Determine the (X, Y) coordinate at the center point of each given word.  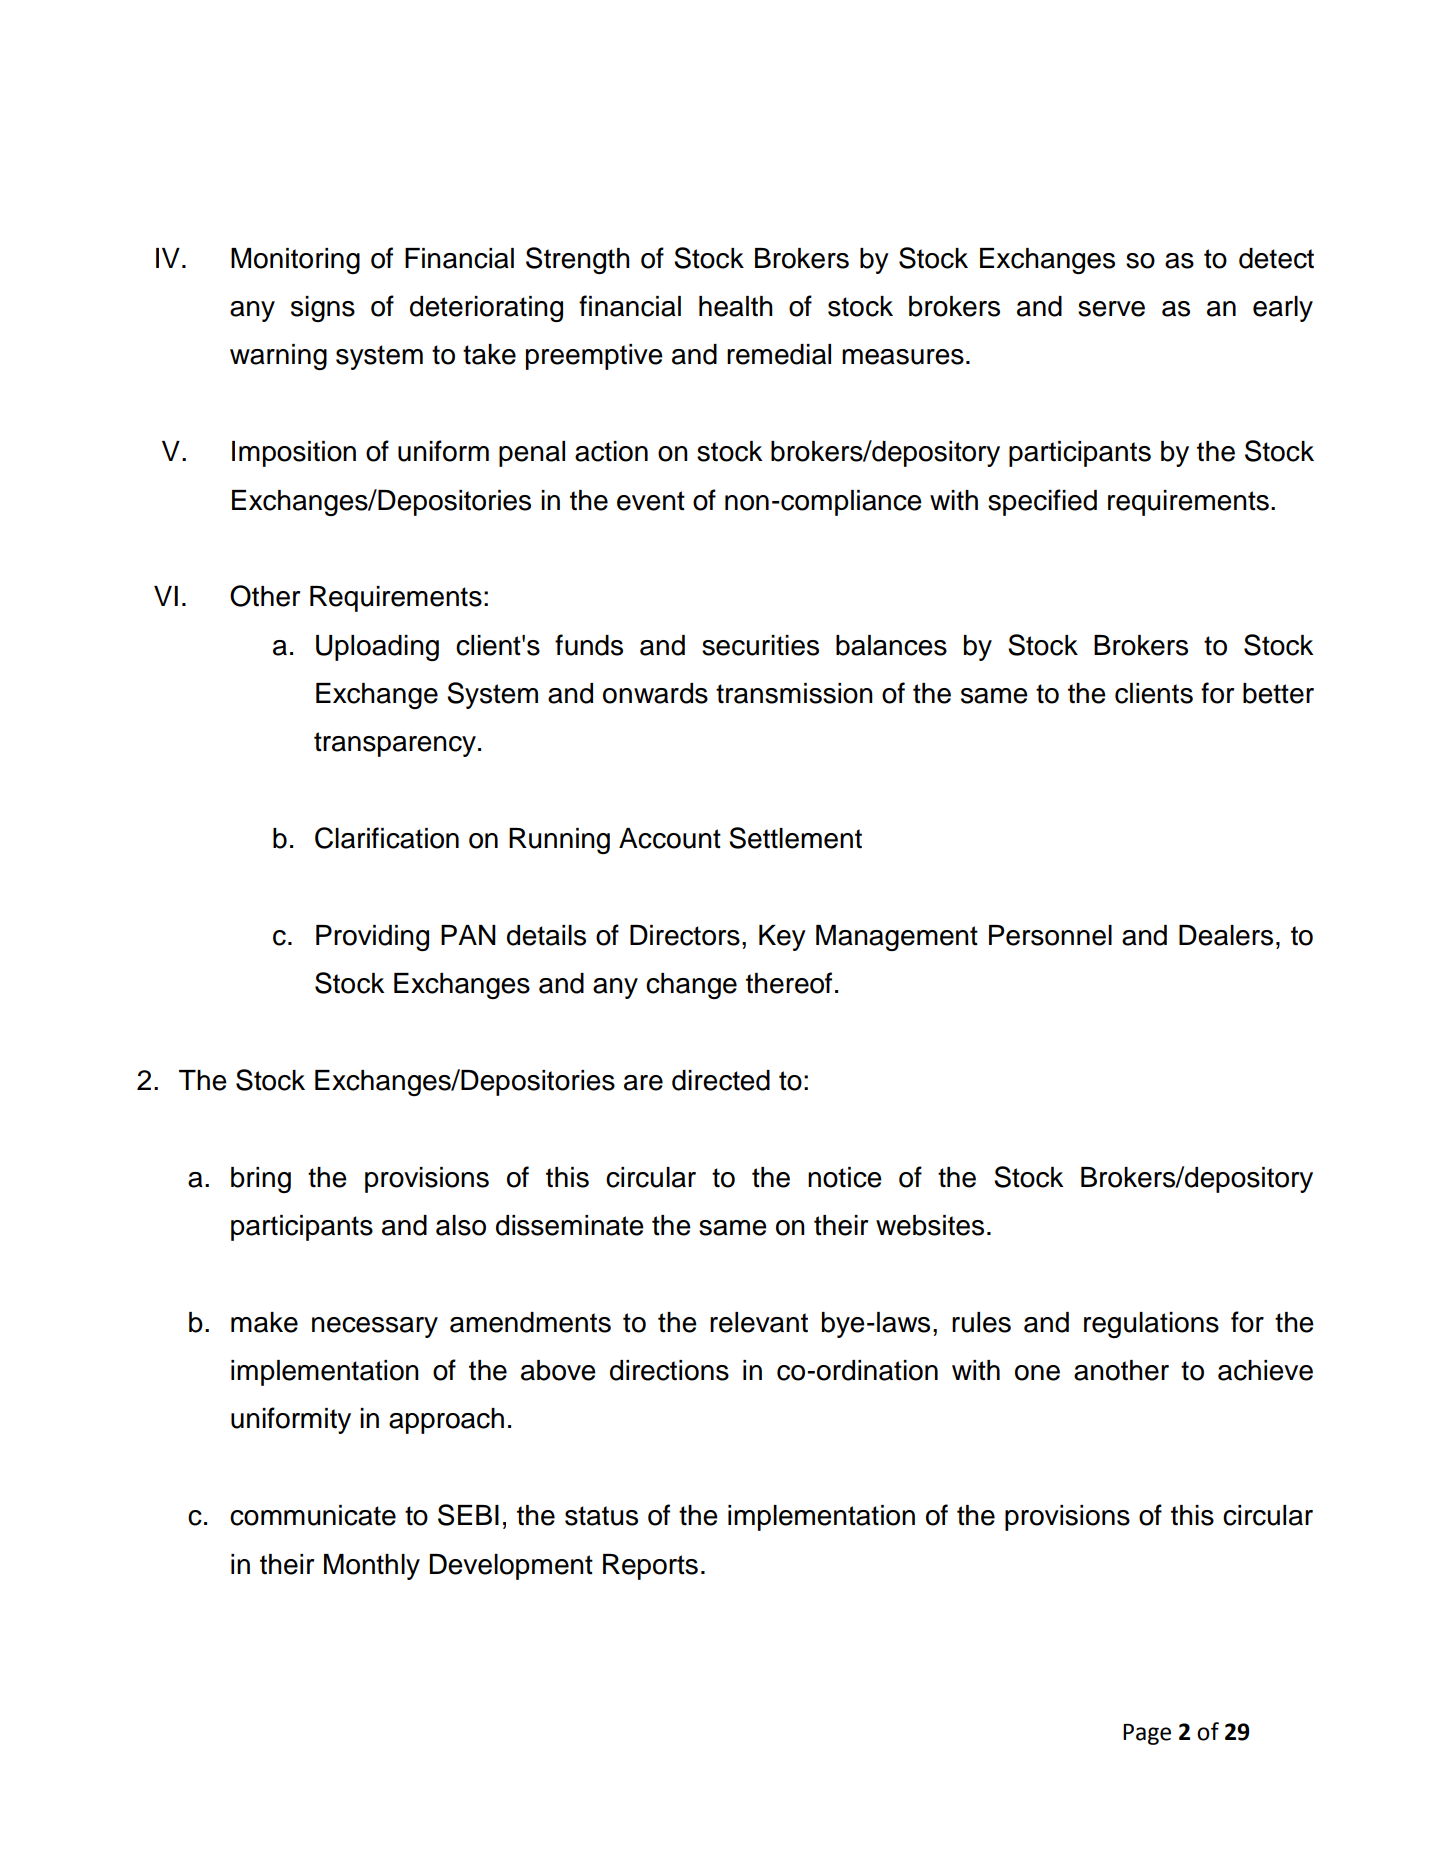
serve (1111, 309)
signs (323, 309)
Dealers (1226, 935)
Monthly (372, 1567)
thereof (789, 983)
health (736, 306)
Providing (372, 938)
